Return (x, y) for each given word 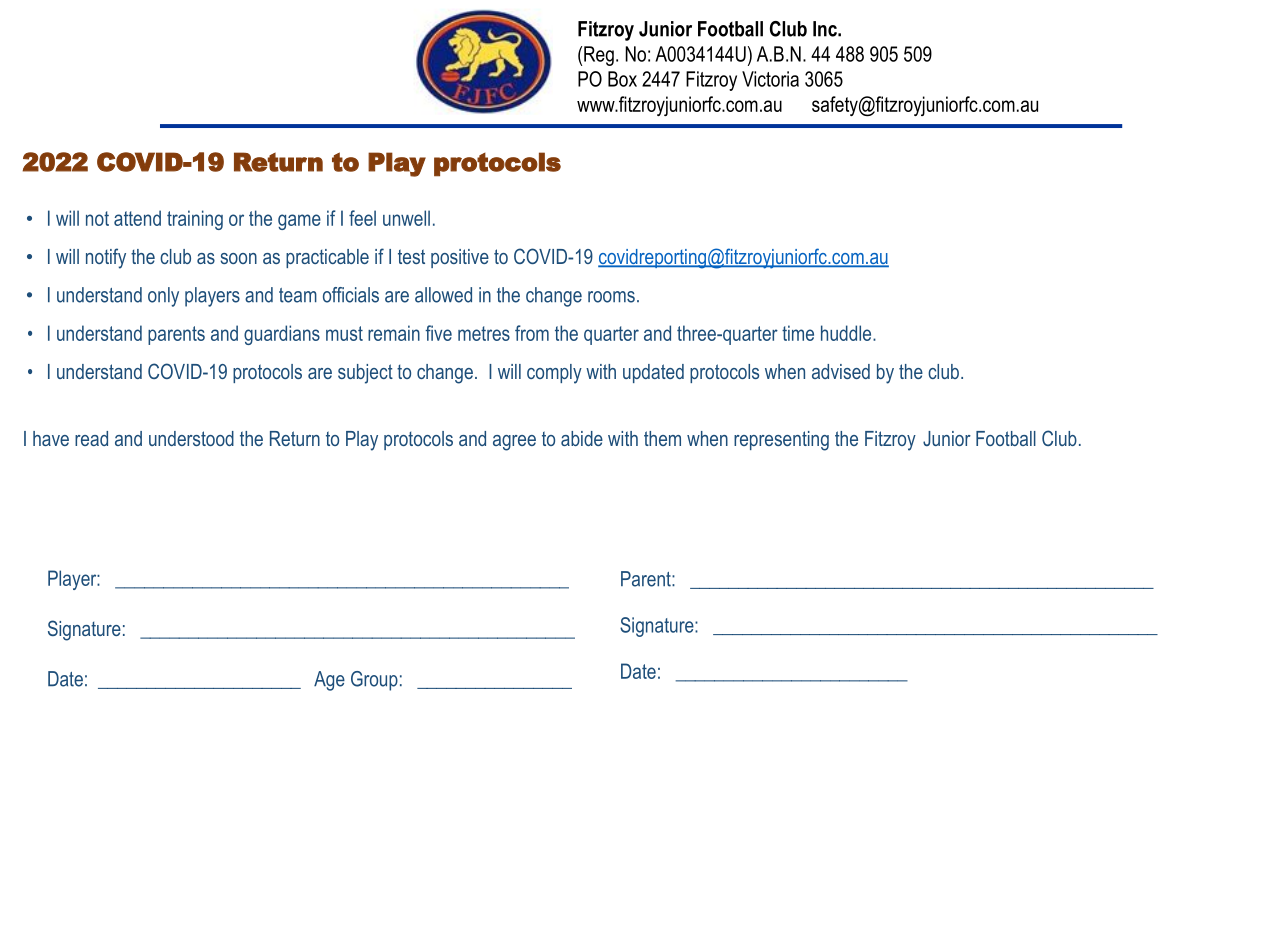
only (163, 297)
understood (191, 438)
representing (781, 441)
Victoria (770, 79)
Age (329, 681)
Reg (599, 56)
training (195, 220)
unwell (406, 218)
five (438, 333)
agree (514, 443)
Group (374, 681)
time (798, 333)
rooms (611, 297)
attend (137, 218)
